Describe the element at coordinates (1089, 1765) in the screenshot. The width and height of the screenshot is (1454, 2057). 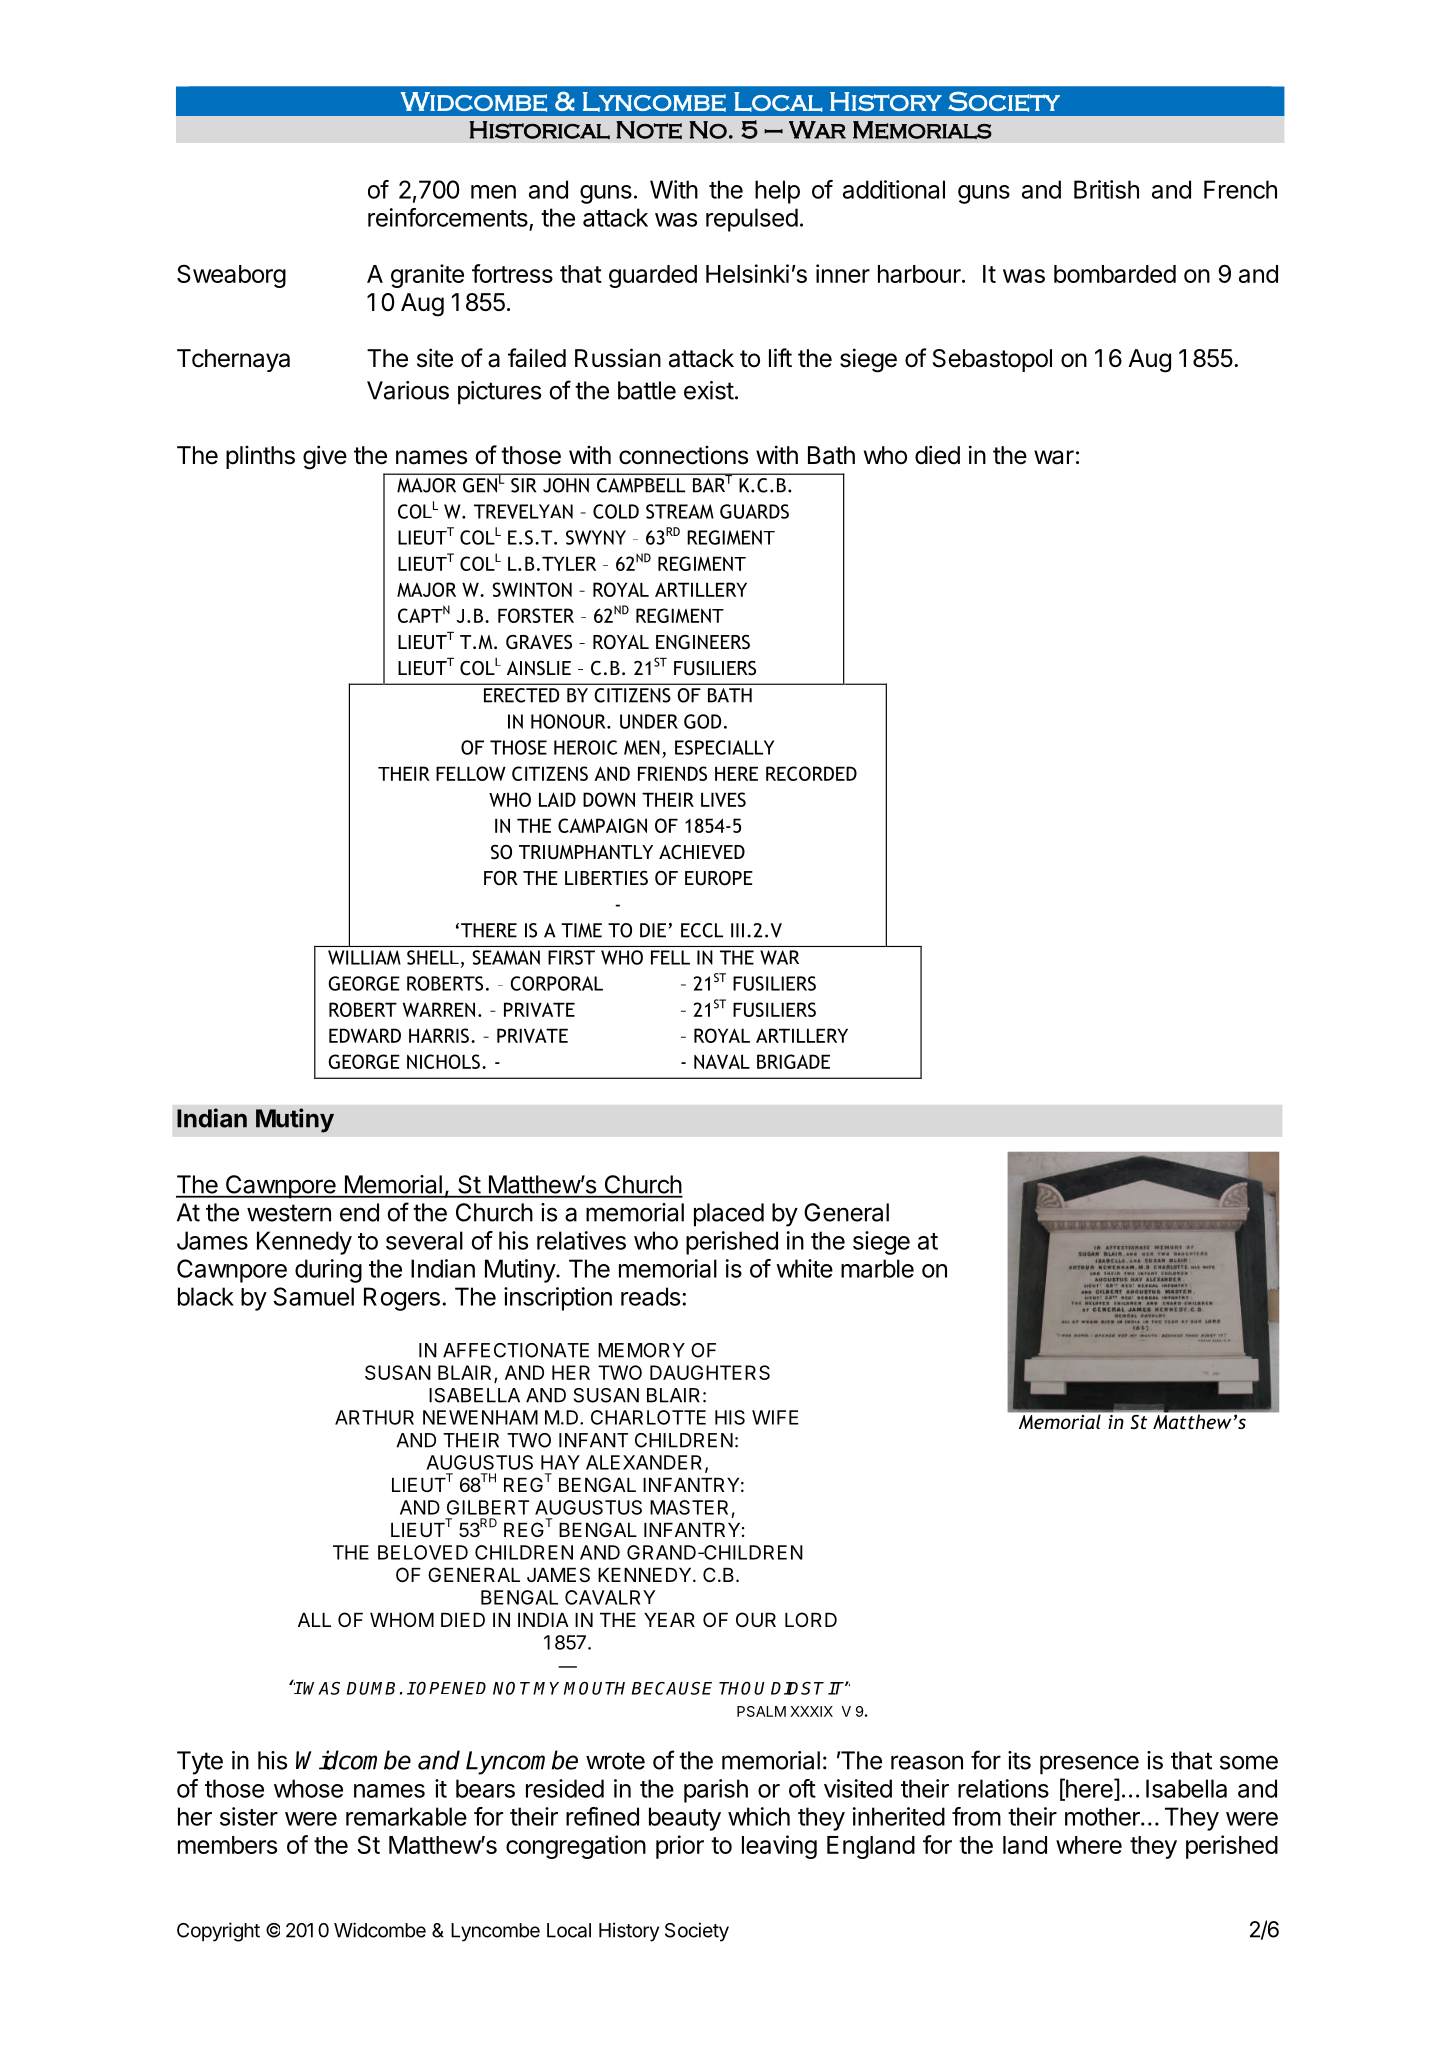
I see `presence` at that location.
